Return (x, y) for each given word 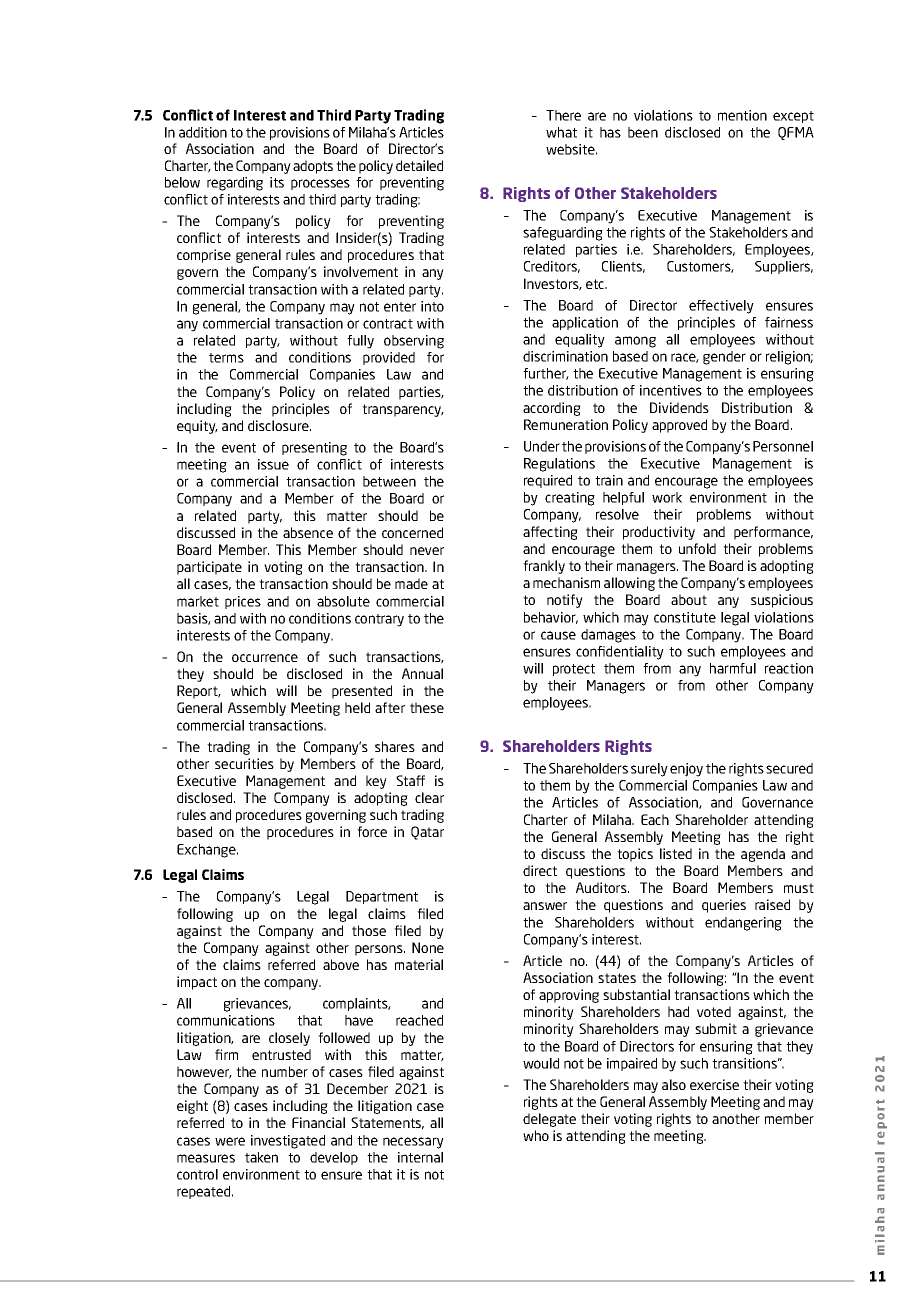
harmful (733, 668)
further (546, 374)
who (536, 1135)
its (277, 182)
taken (261, 1157)
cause (558, 635)
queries (724, 906)
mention (742, 115)
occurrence (265, 658)
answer (545, 906)
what (561, 132)
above (341, 964)
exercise (714, 1084)
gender (724, 358)
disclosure (279, 425)
